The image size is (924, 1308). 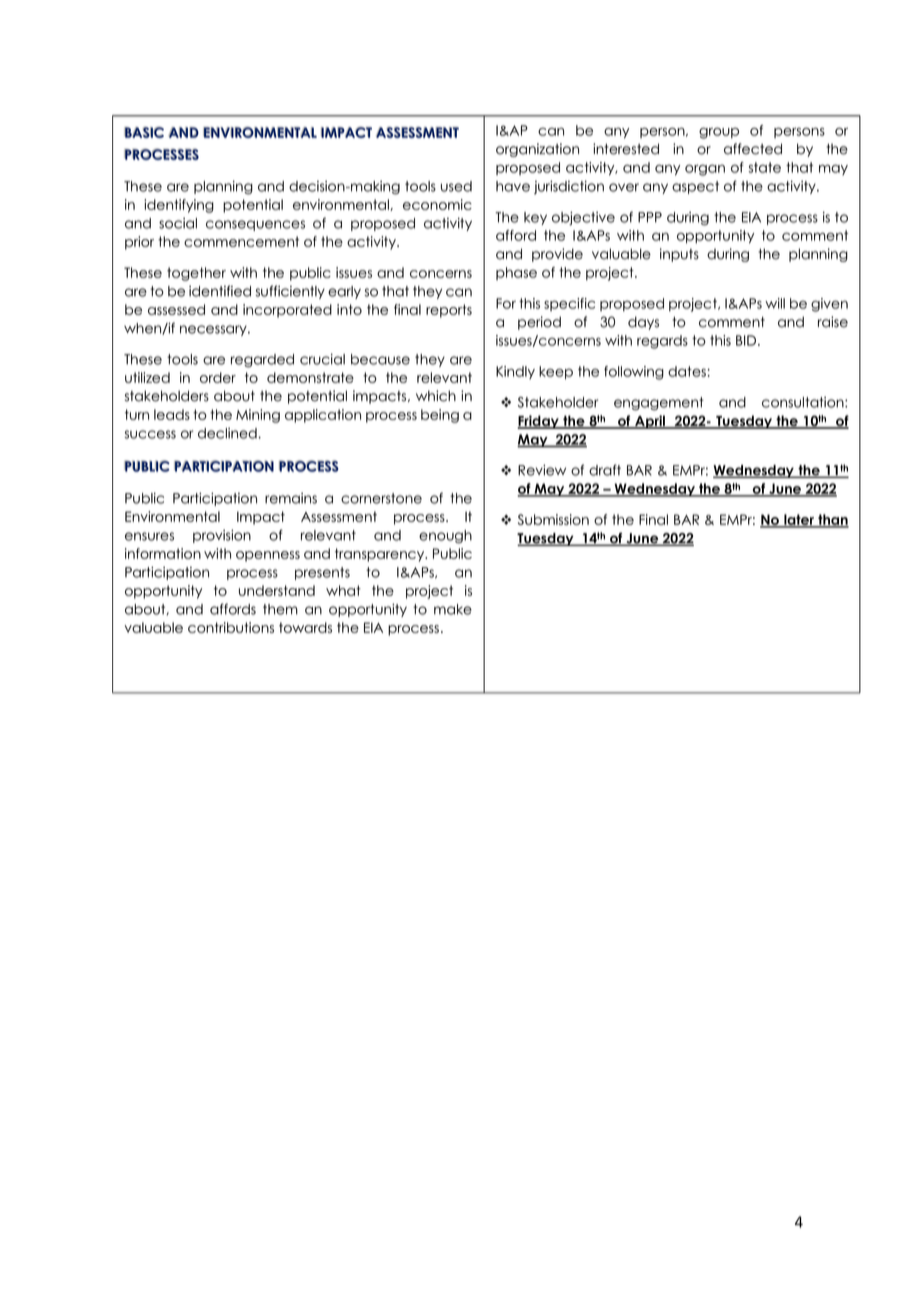 What do you see at coordinates (231, 627) in the page?
I see `contributions` at bounding box center [231, 627].
